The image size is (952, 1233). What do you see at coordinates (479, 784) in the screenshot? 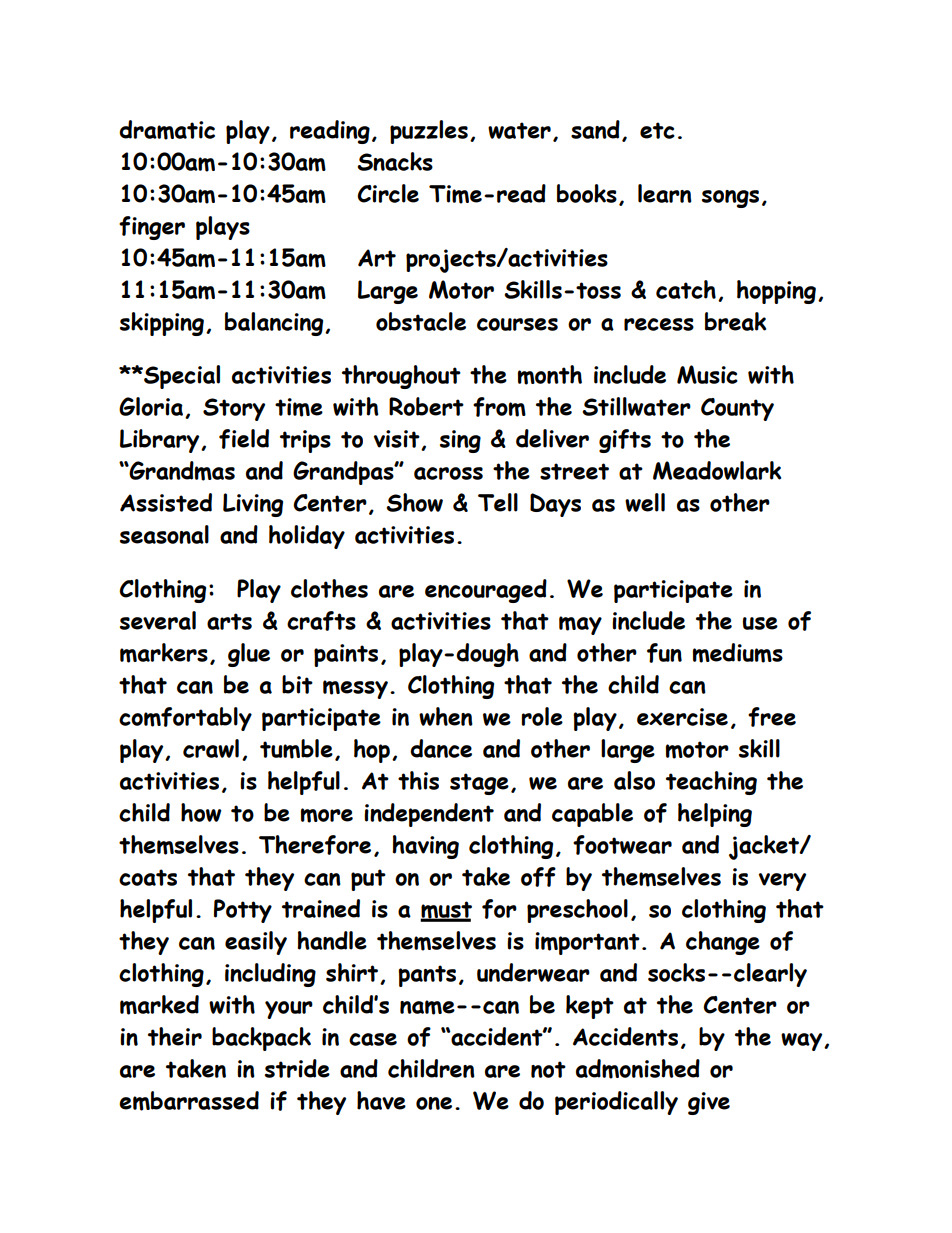
I see `stage` at bounding box center [479, 784].
